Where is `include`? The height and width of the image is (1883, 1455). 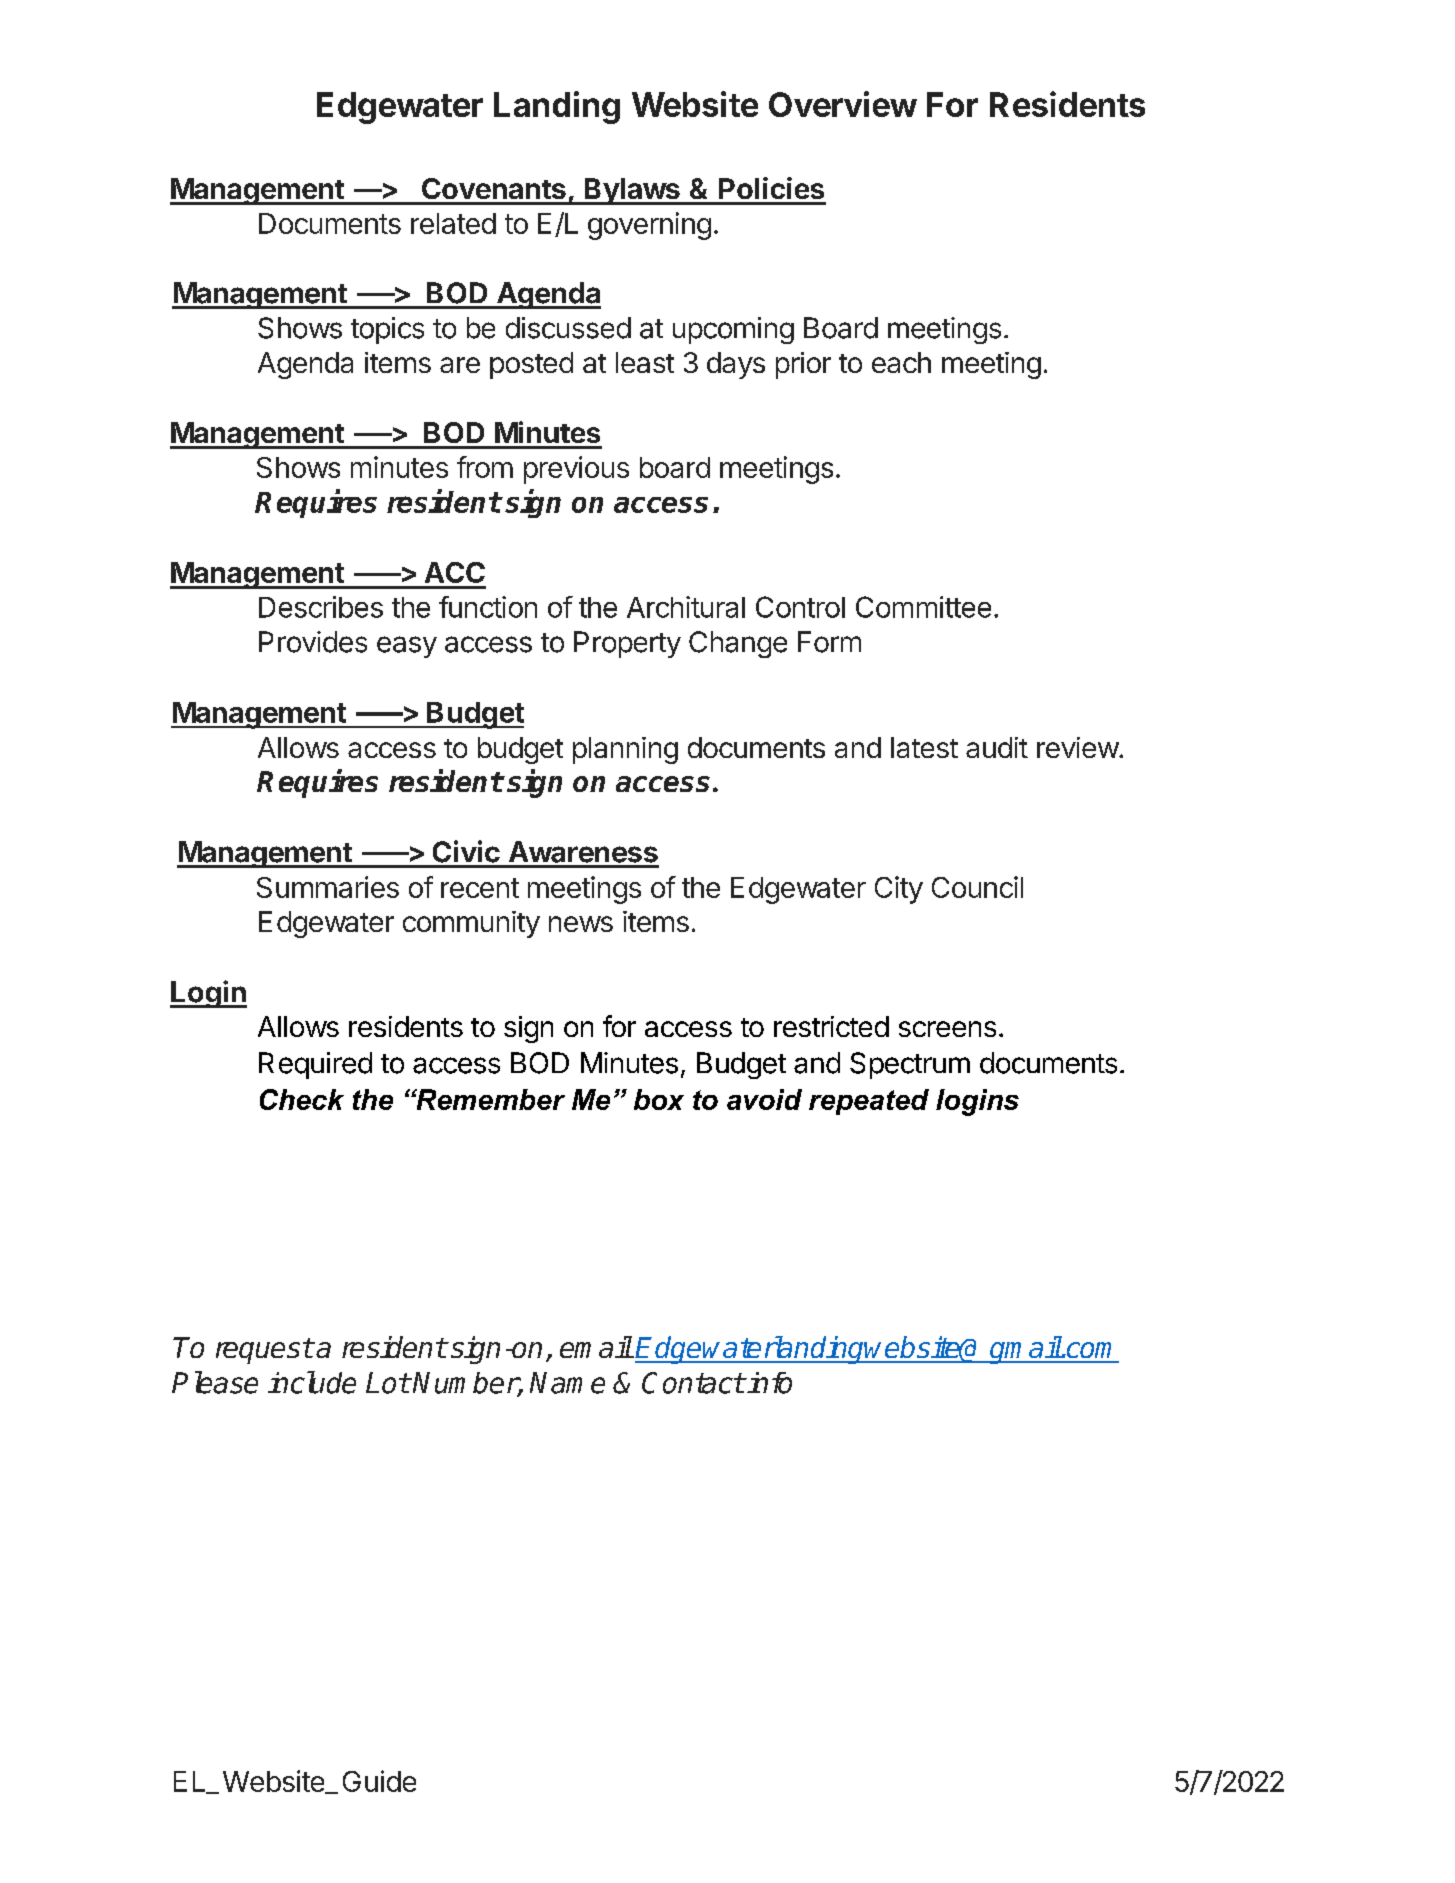 include is located at coordinates (312, 1382).
